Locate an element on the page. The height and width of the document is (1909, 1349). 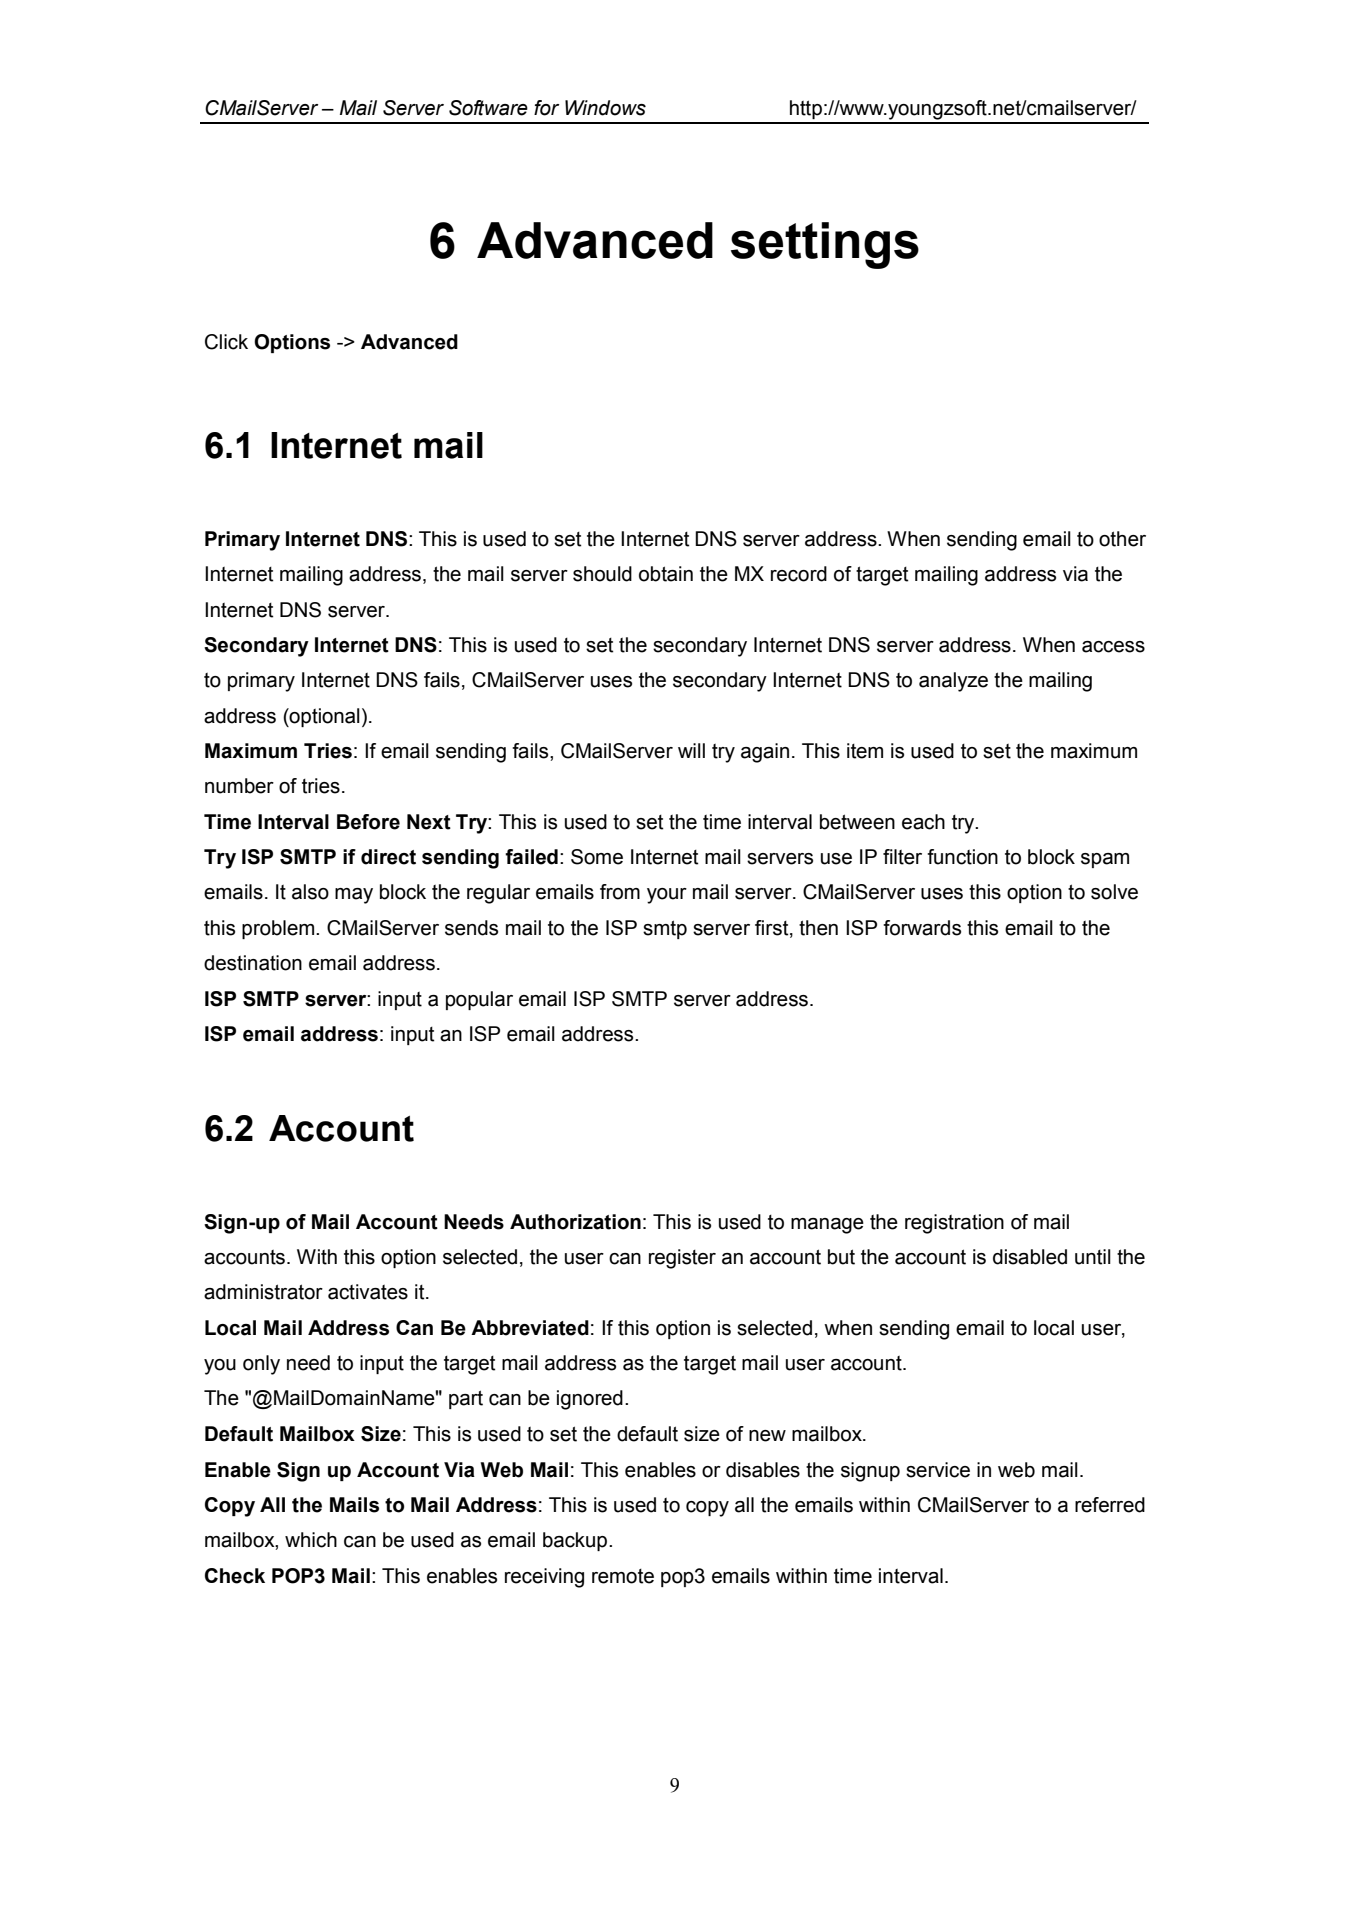
analyze is located at coordinates (953, 682).
